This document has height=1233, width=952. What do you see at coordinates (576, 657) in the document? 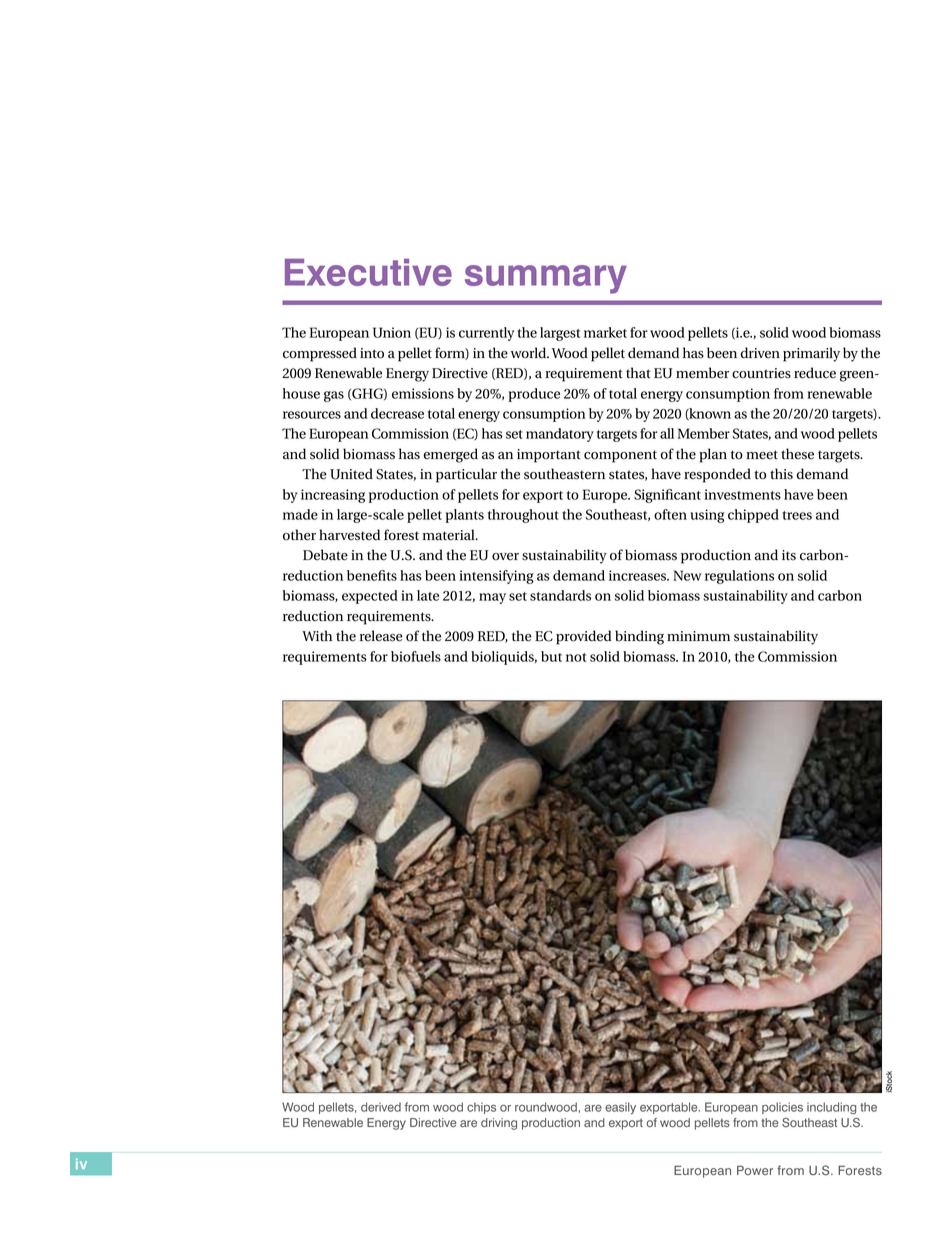
I see `not` at bounding box center [576, 657].
